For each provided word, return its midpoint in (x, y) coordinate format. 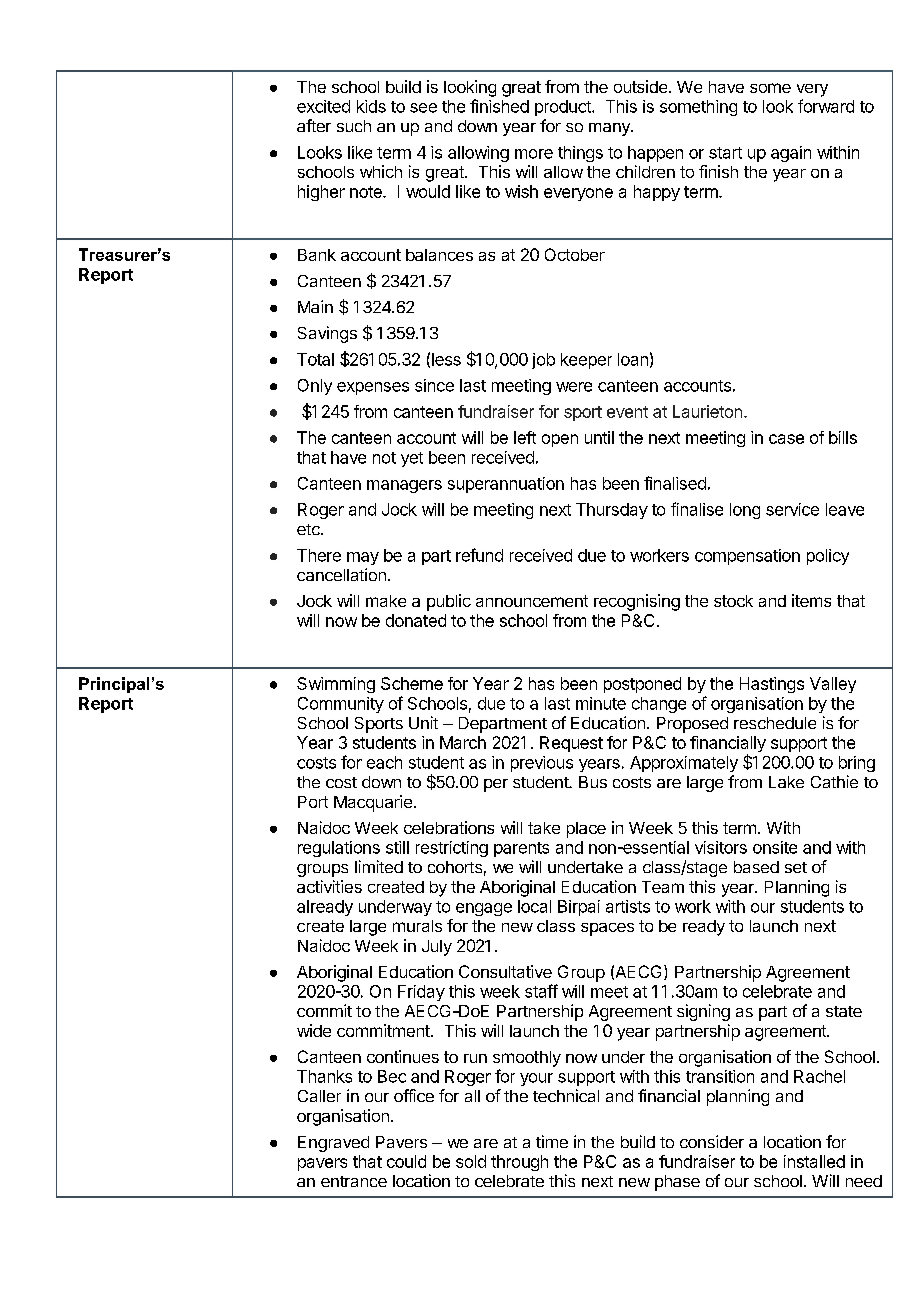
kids (371, 106)
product (564, 108)
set (796, 867)
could (406, 1161)
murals (417, 926)
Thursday (612, 511)
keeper (586, 361)
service (792, 509)
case (786, 439)
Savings (327, 334)
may (363, 558)
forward (826, 106)
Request (571, 744)
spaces (607, 929)
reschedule (775, 723)
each (384, 762)
